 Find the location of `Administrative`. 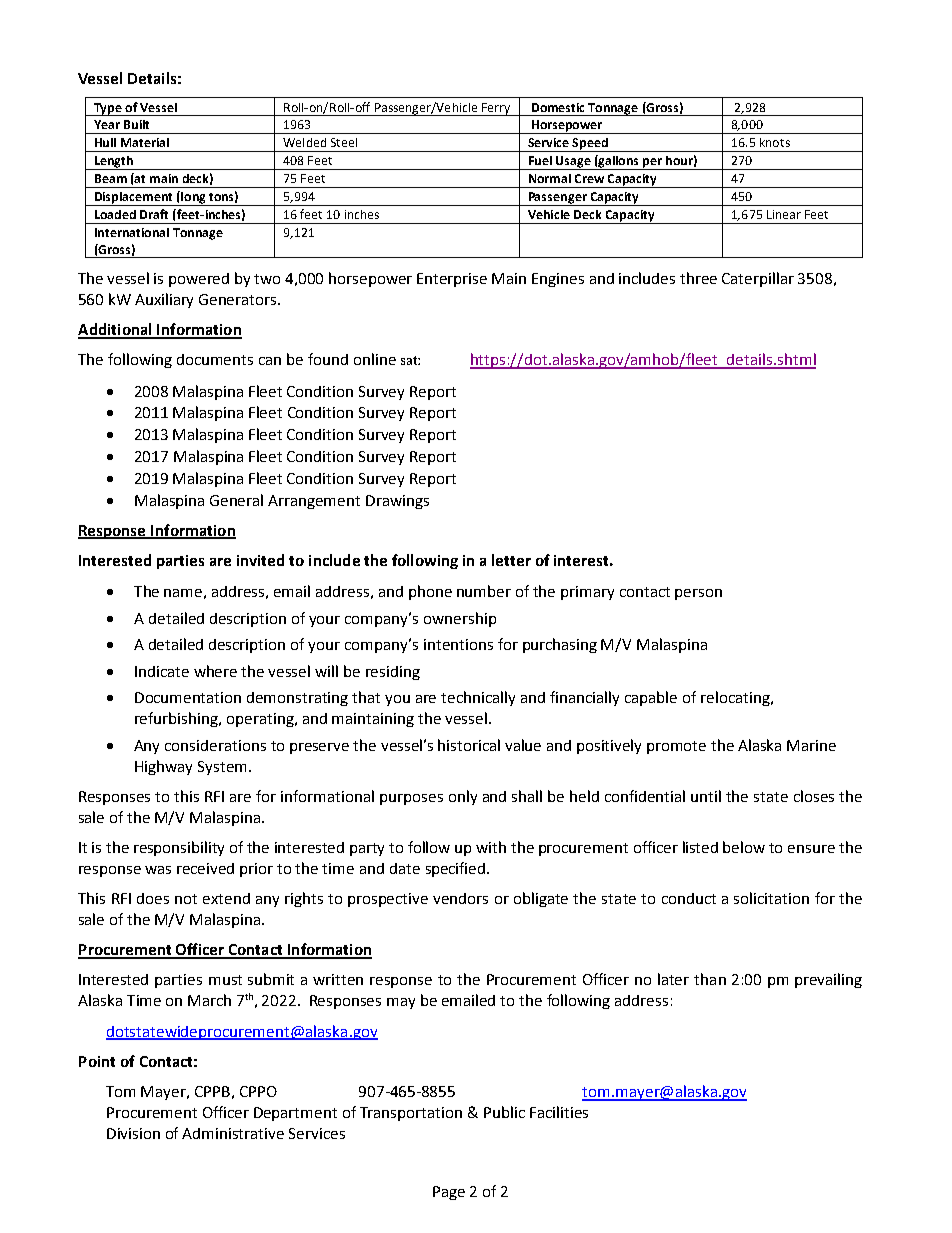

Administrative is located at coordinates (233, 1133).
